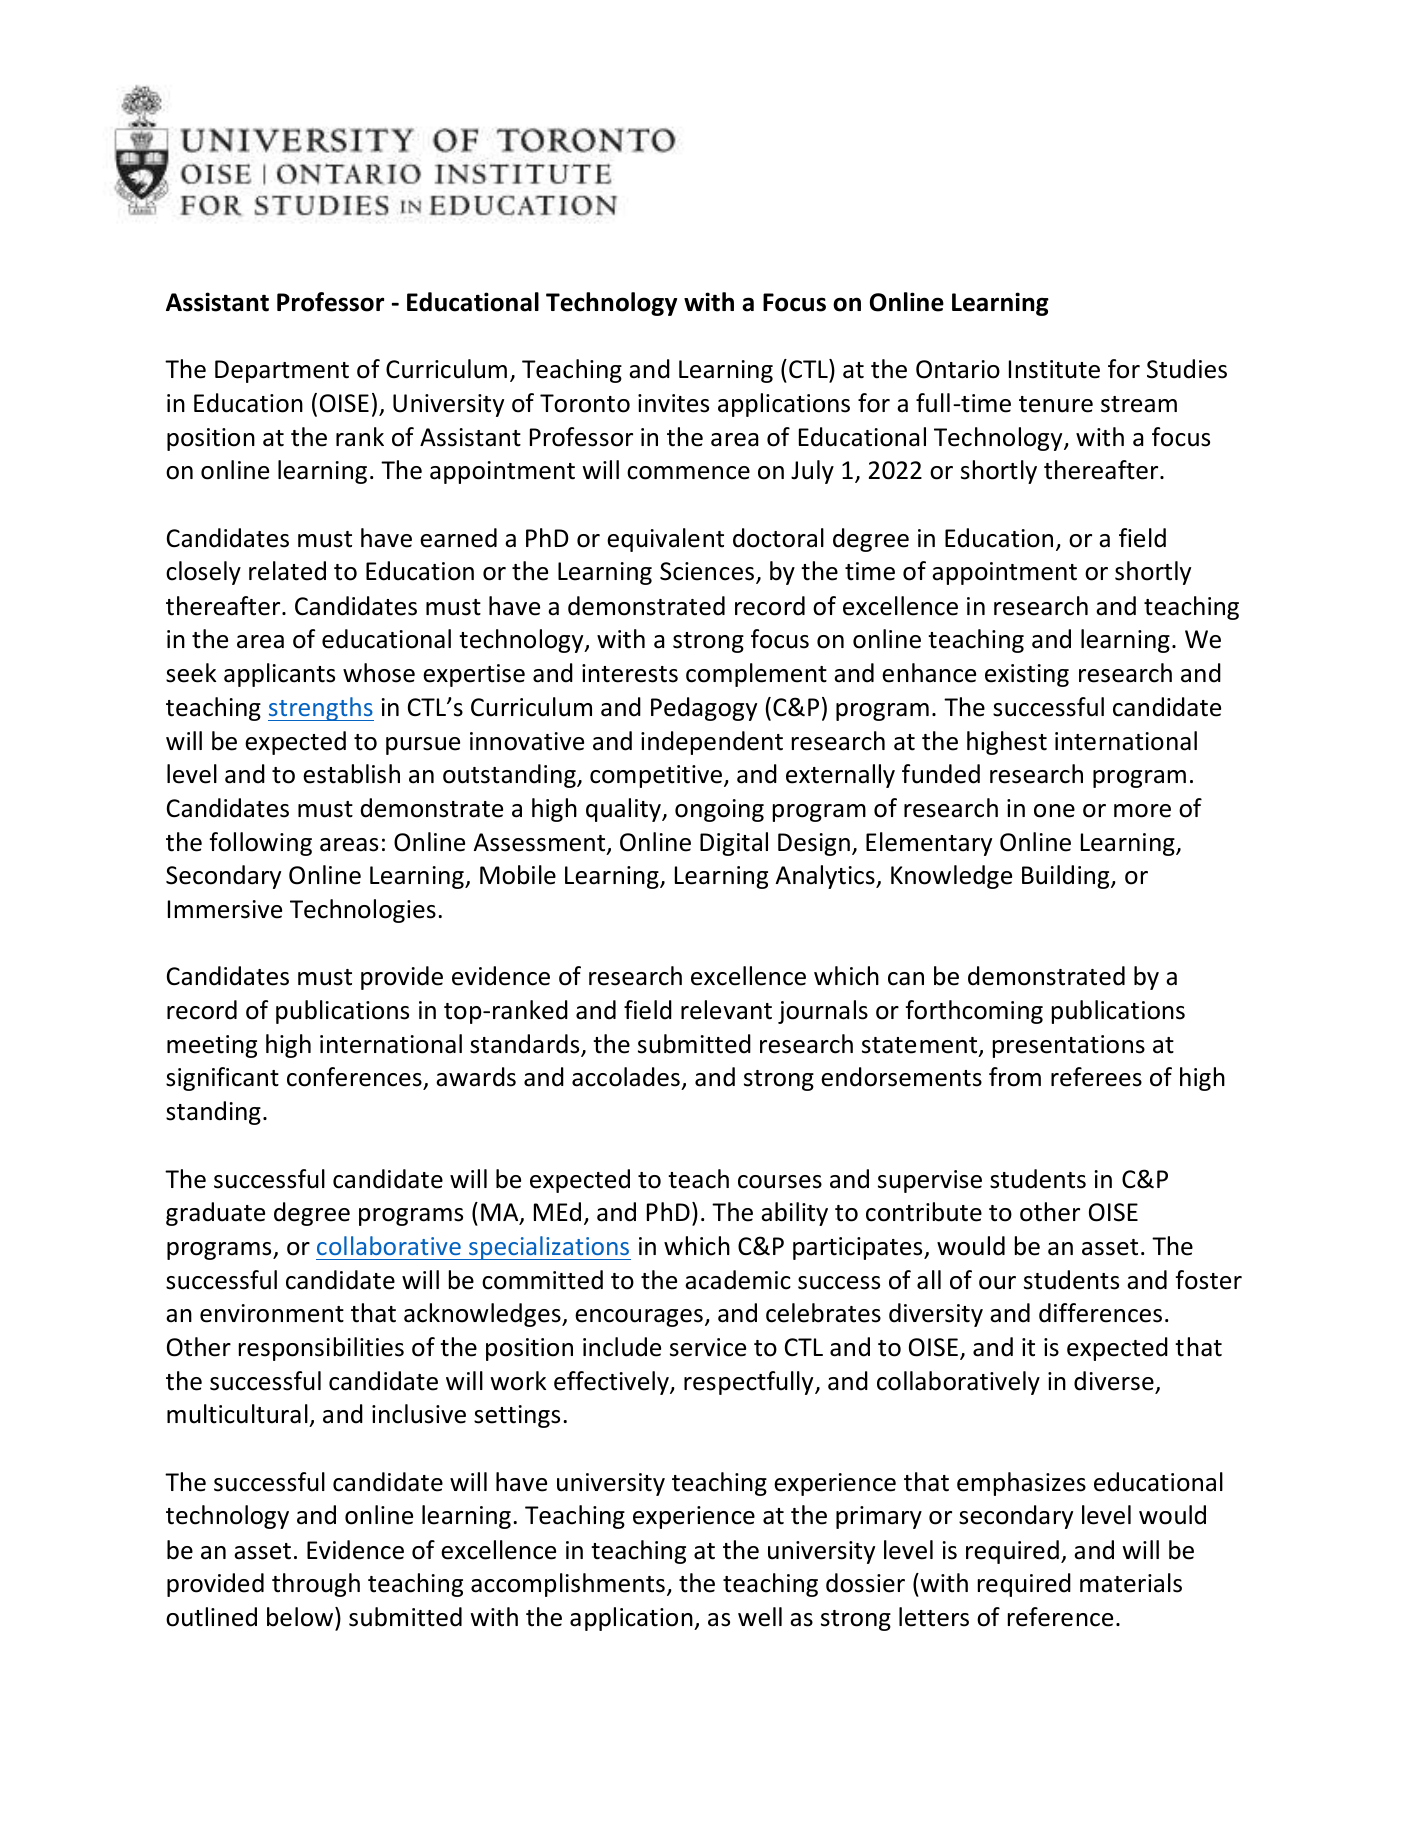 This image has height=1822, width=1408. Describe the element at coordinates (1056, 404) in the image. I see `tenure` at that location.
